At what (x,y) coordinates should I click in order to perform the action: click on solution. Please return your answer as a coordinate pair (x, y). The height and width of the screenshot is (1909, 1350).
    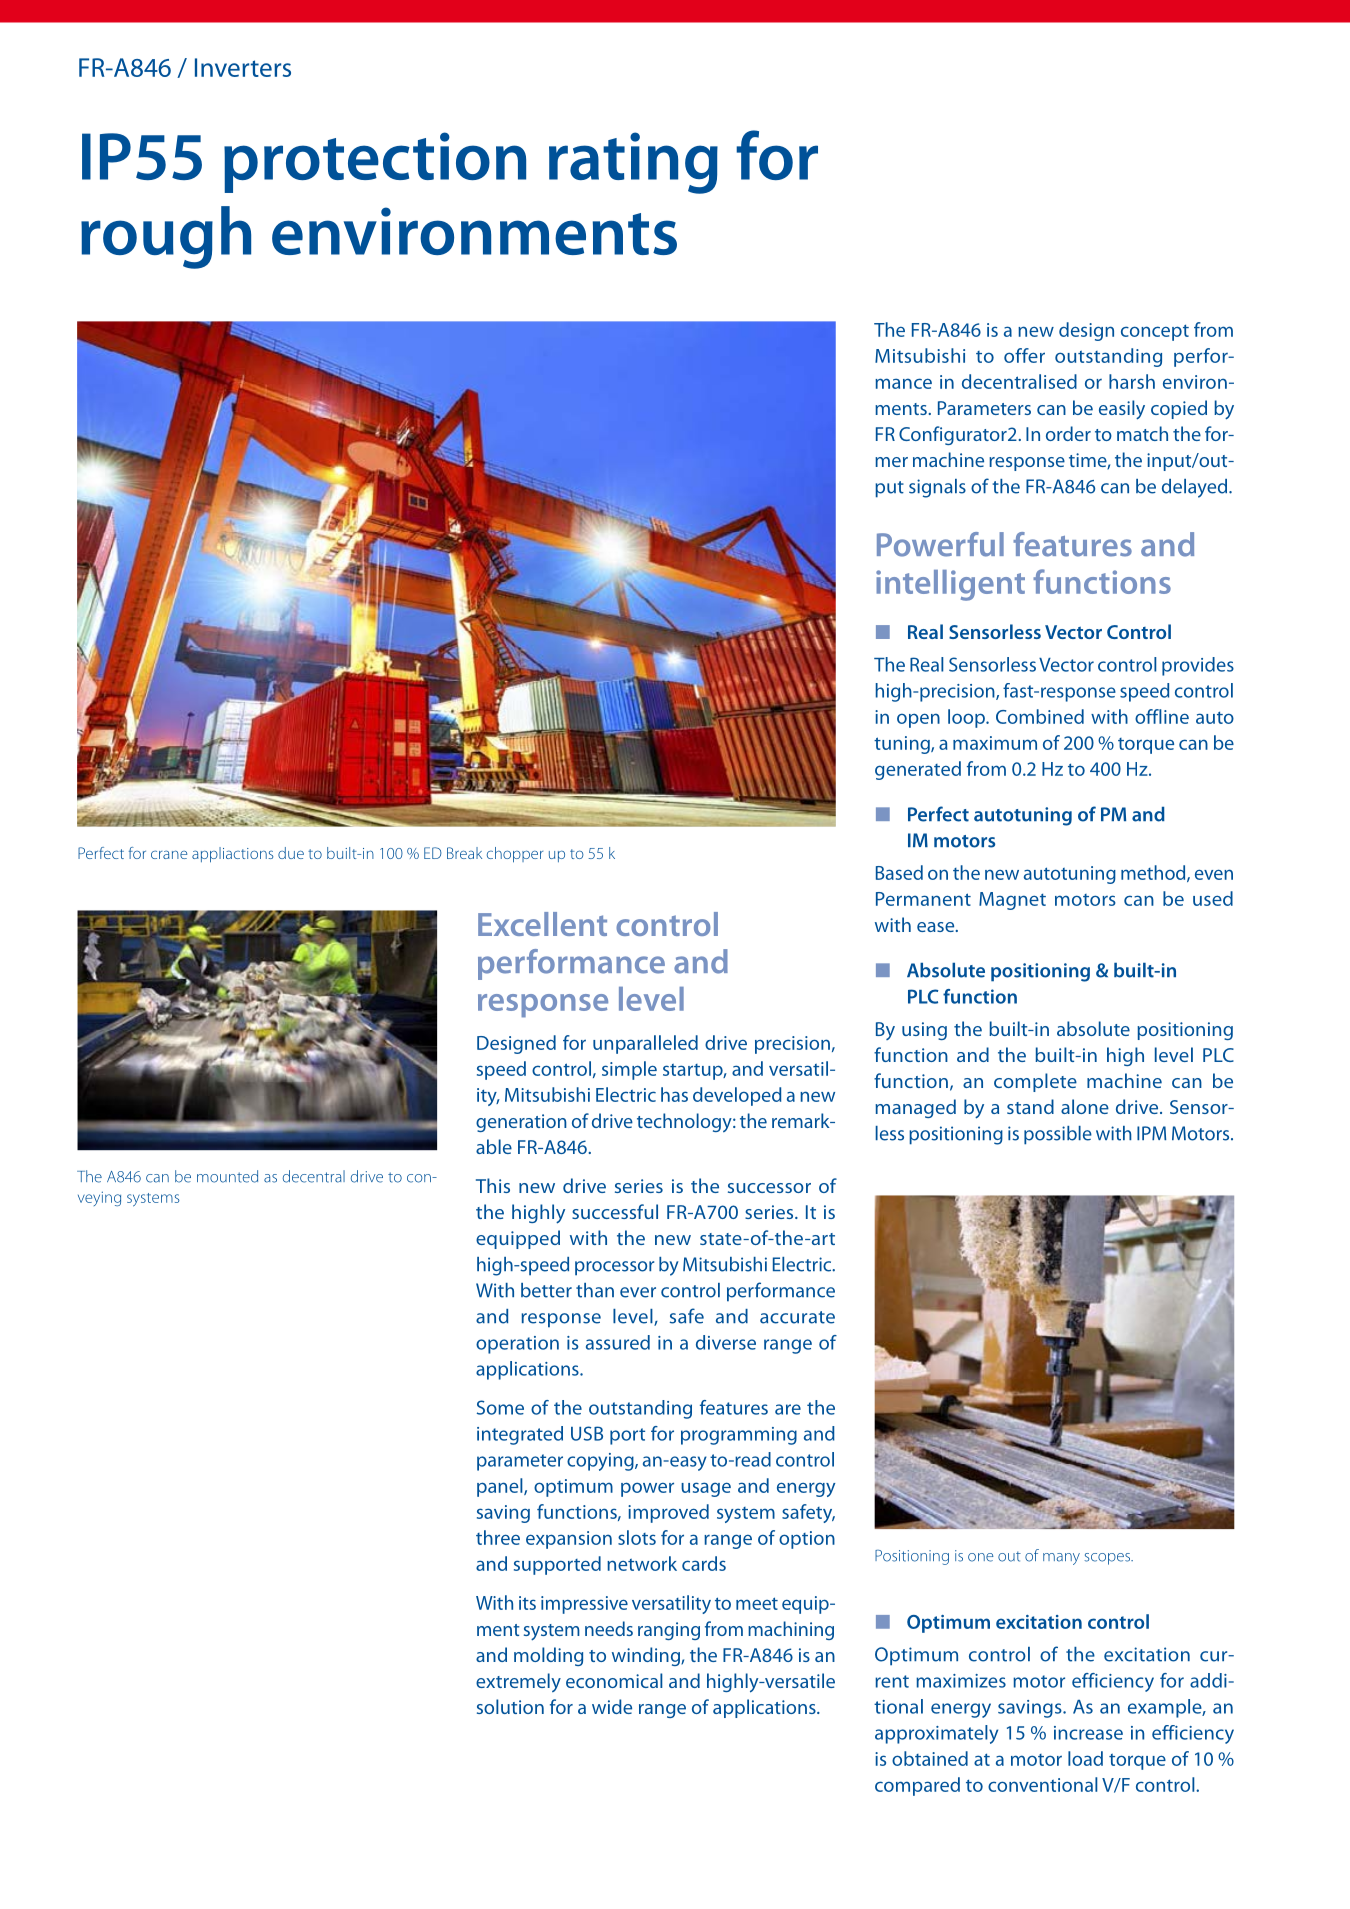
    Looking at the image, I should click on (510, 1706).
